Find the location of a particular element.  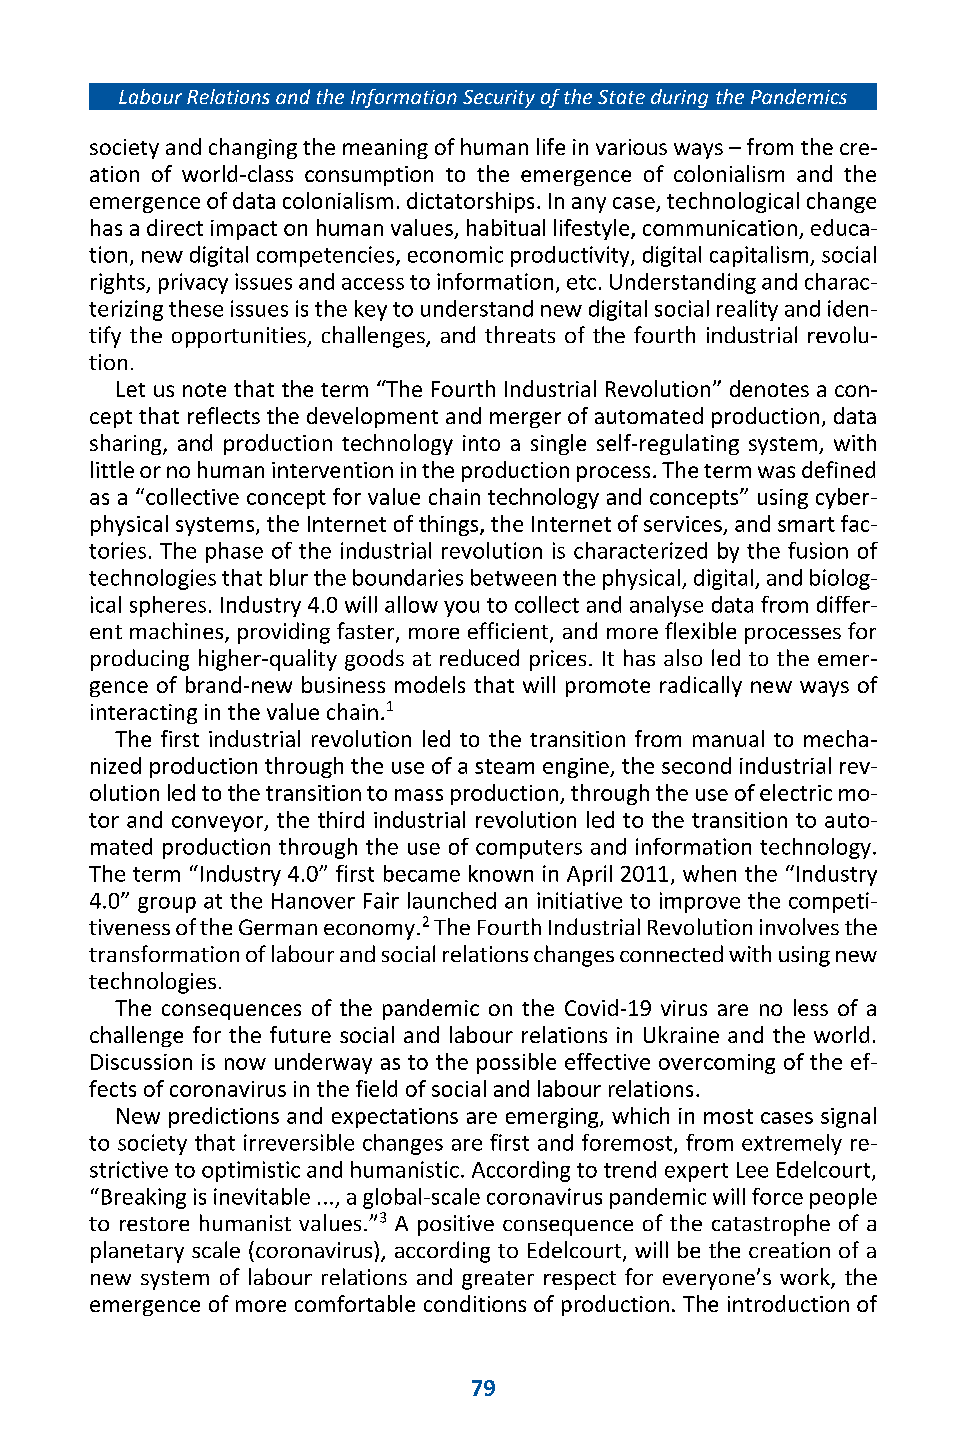

Discussion is located at coordinates (141, 1062).
